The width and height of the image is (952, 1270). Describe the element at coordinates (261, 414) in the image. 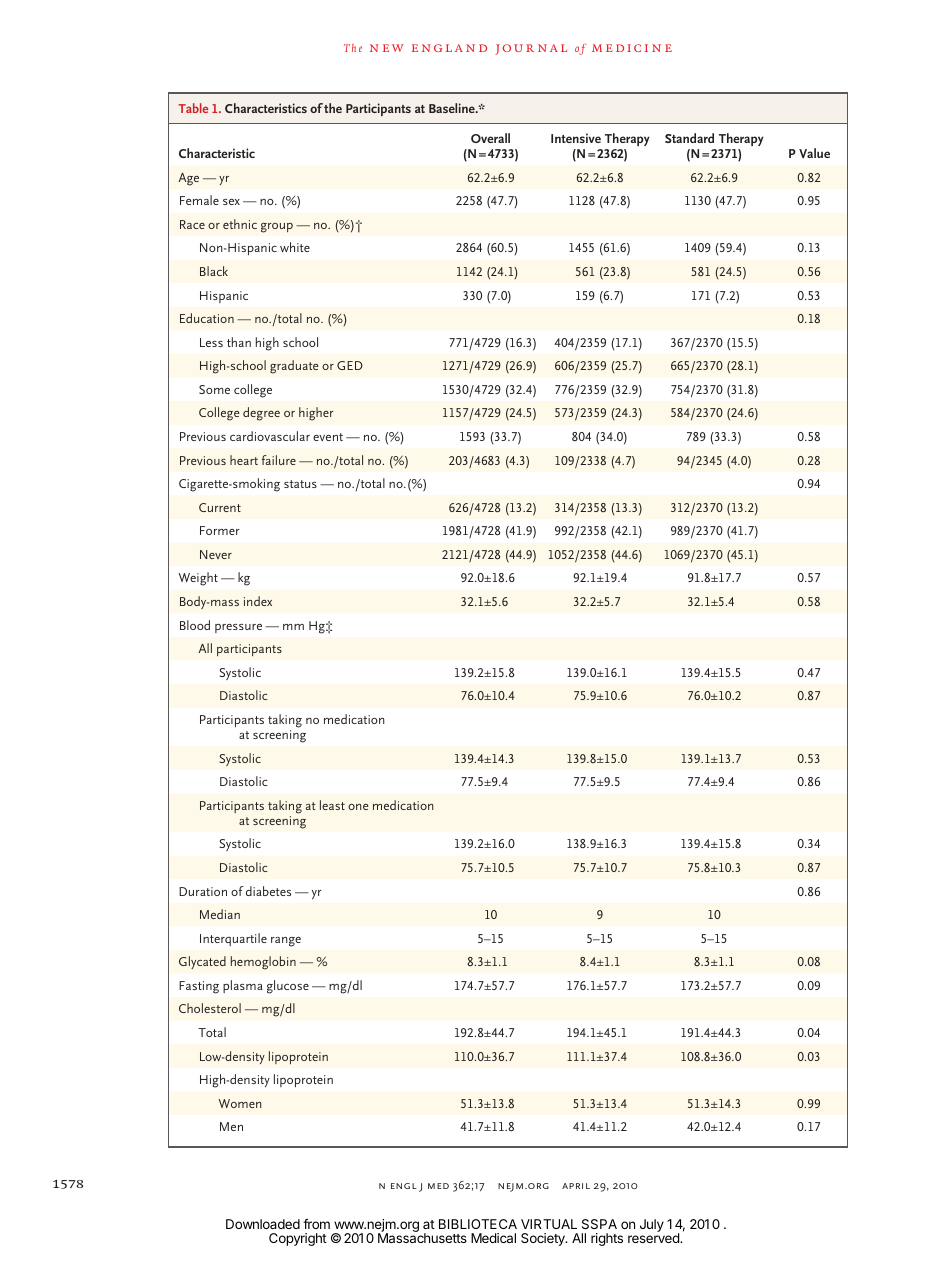

I see `degree` at that location.
